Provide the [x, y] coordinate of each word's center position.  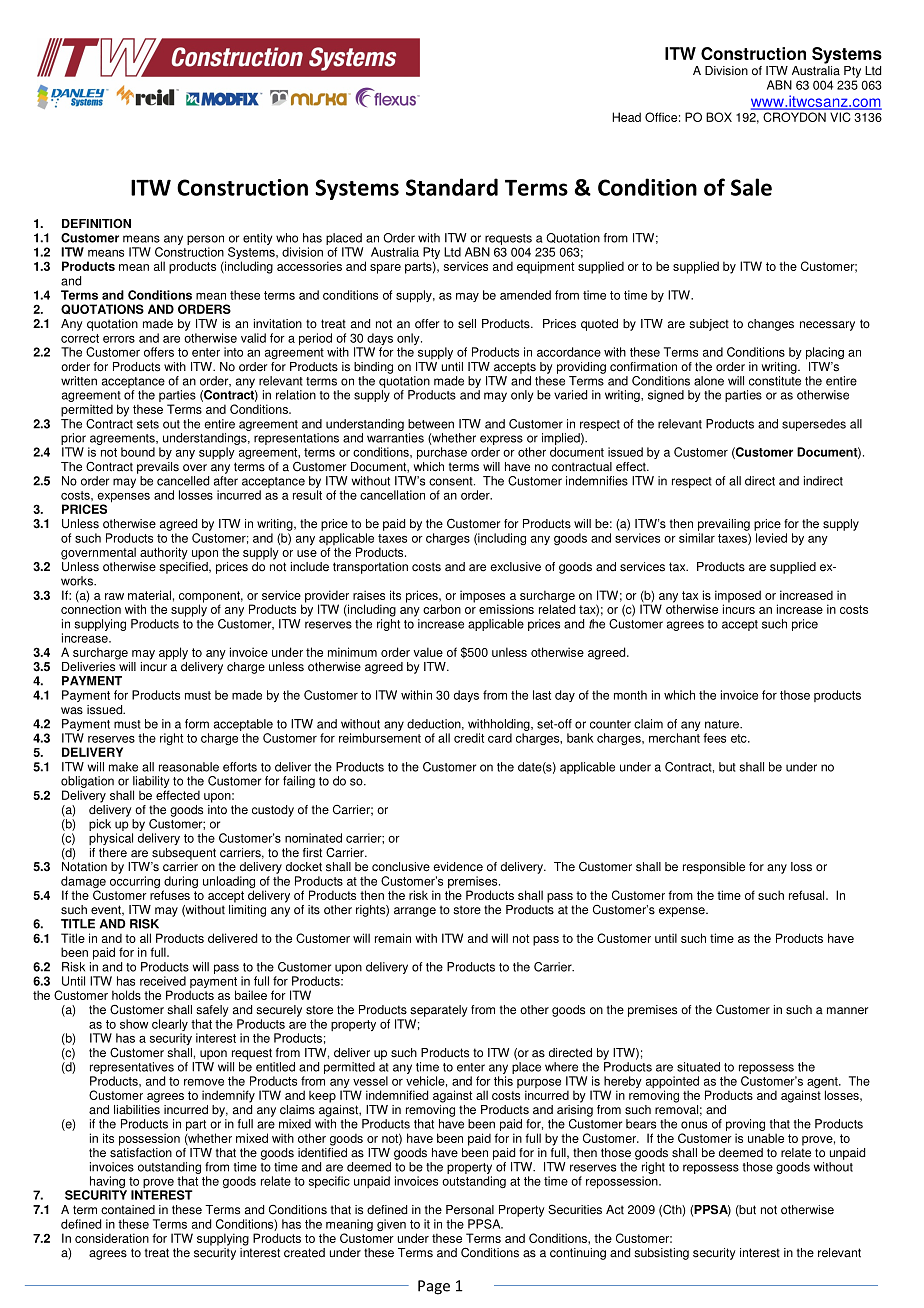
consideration [112, 1238]
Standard [452, 187]
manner [847, 1011]
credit [469, 738]
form [197, 724]
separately [439, 1011]
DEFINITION [96, 224]
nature [723, 724]
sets [148, 424]
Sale [751, 187]
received [163, 981]
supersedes [814, 425]
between [431, 424]
